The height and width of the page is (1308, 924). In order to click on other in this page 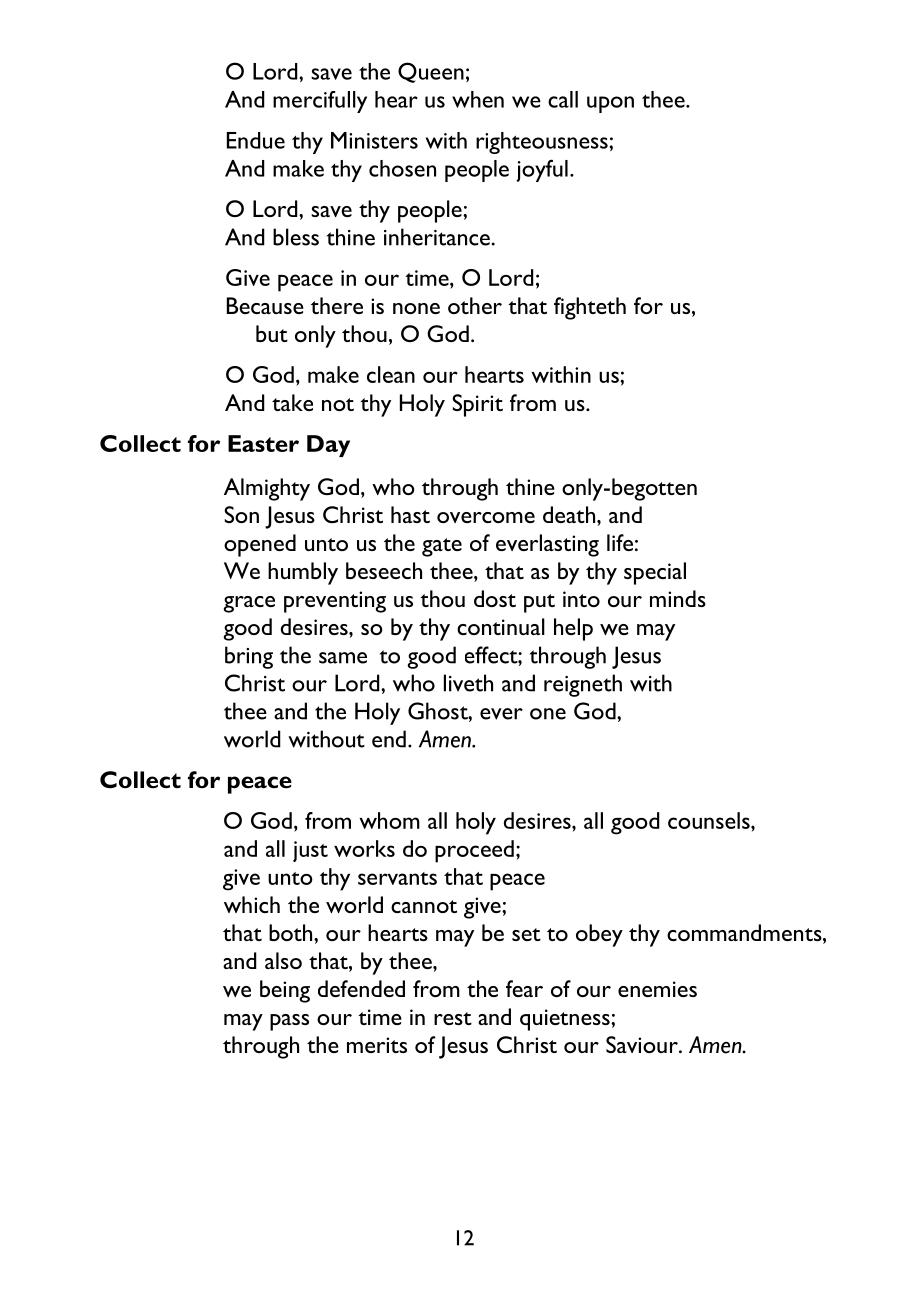, I will do `click(475, 305)`.
